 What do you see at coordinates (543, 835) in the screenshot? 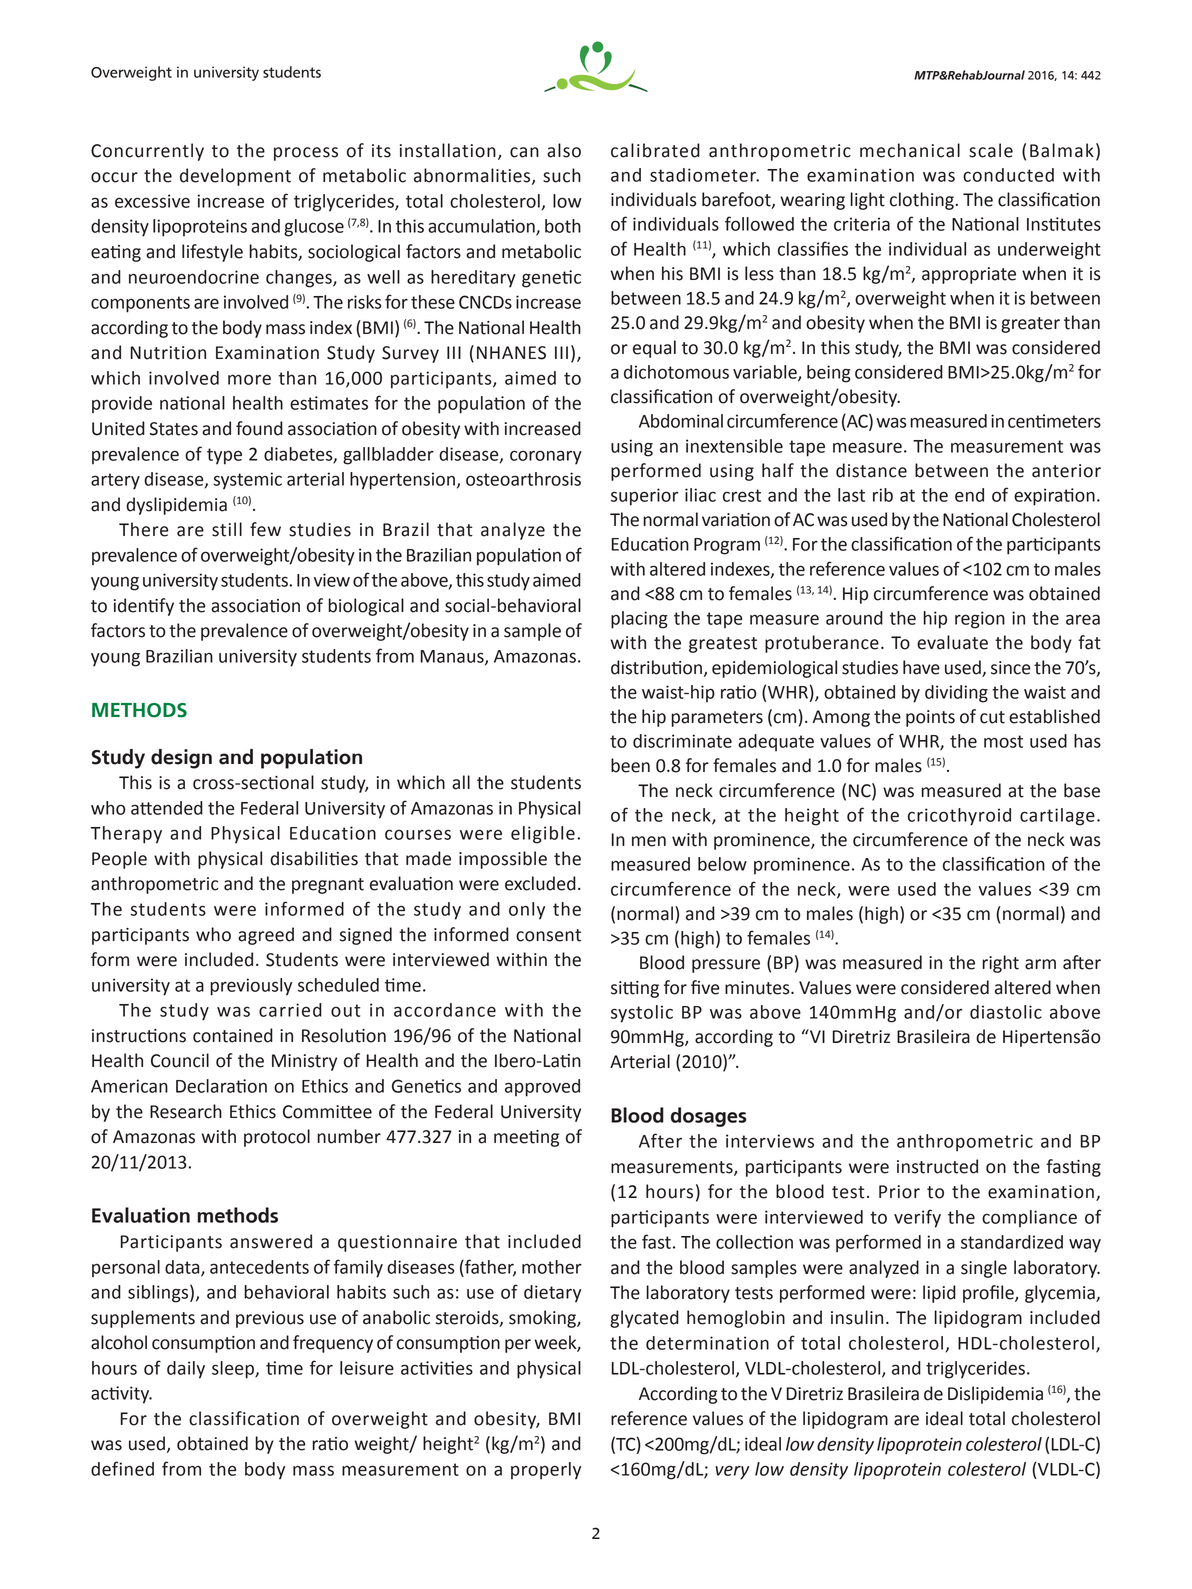
I see `eligible` at bounding box center [543, 835].
